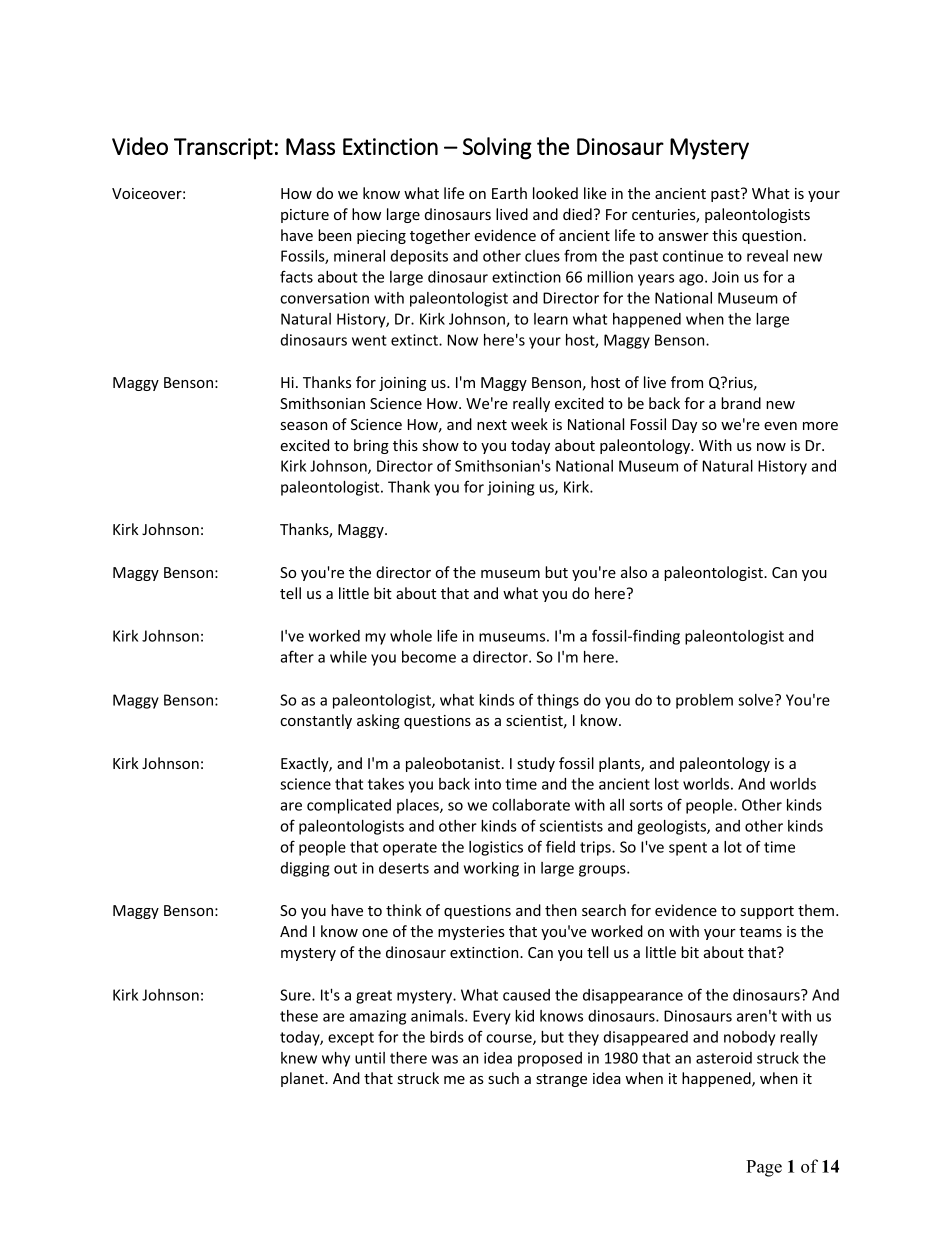  Describe the element at coordinates (503, 1078) in the screenshot. I see `such` at that location.
